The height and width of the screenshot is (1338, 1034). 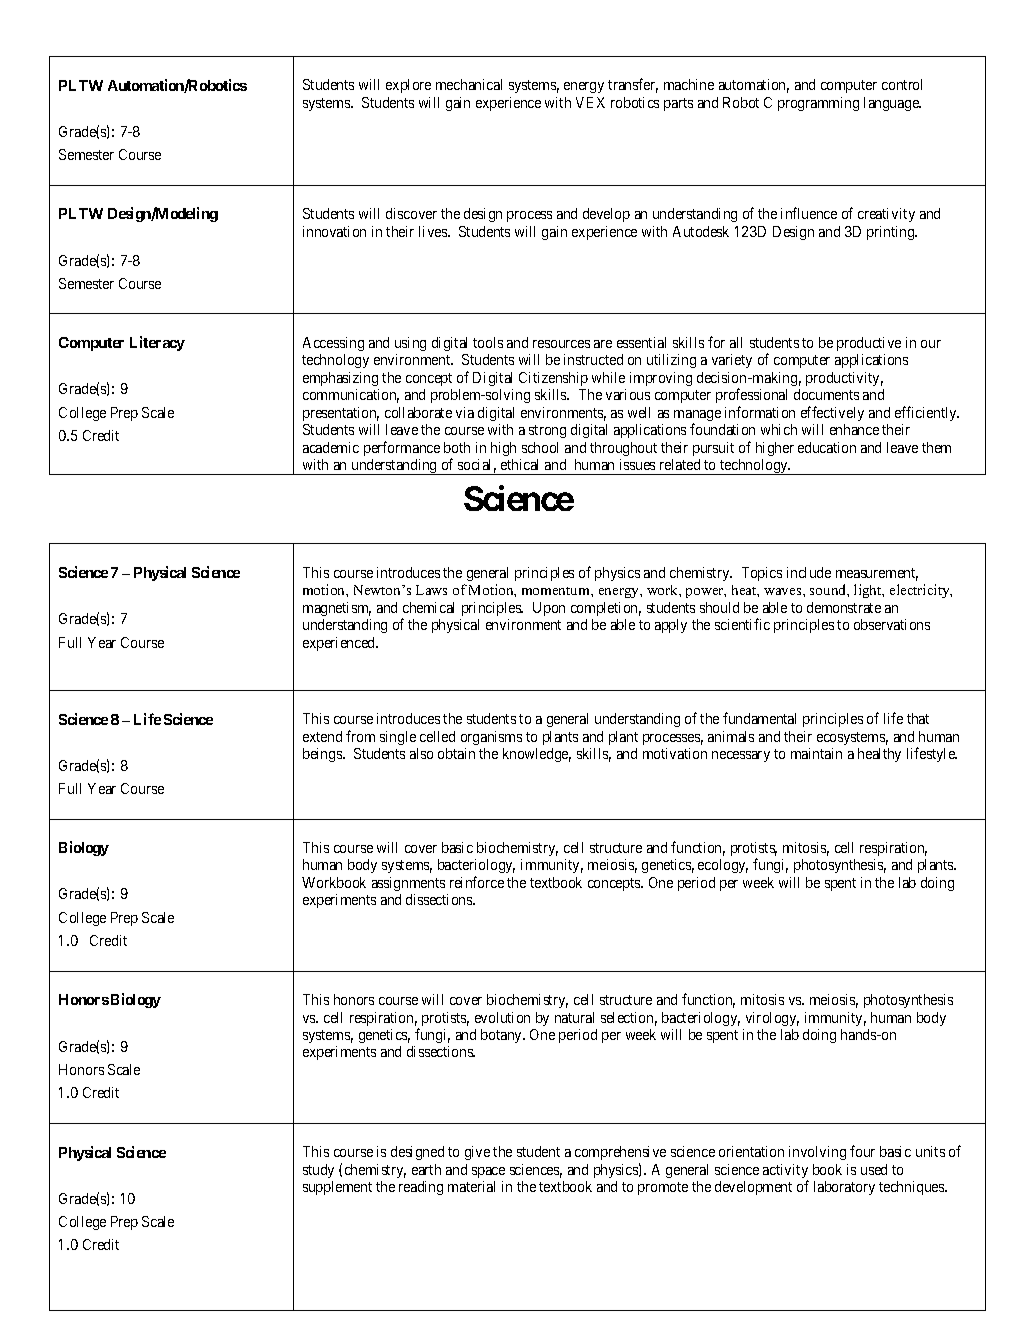 I want to click on magnetism, so click(x=337, y=609).
